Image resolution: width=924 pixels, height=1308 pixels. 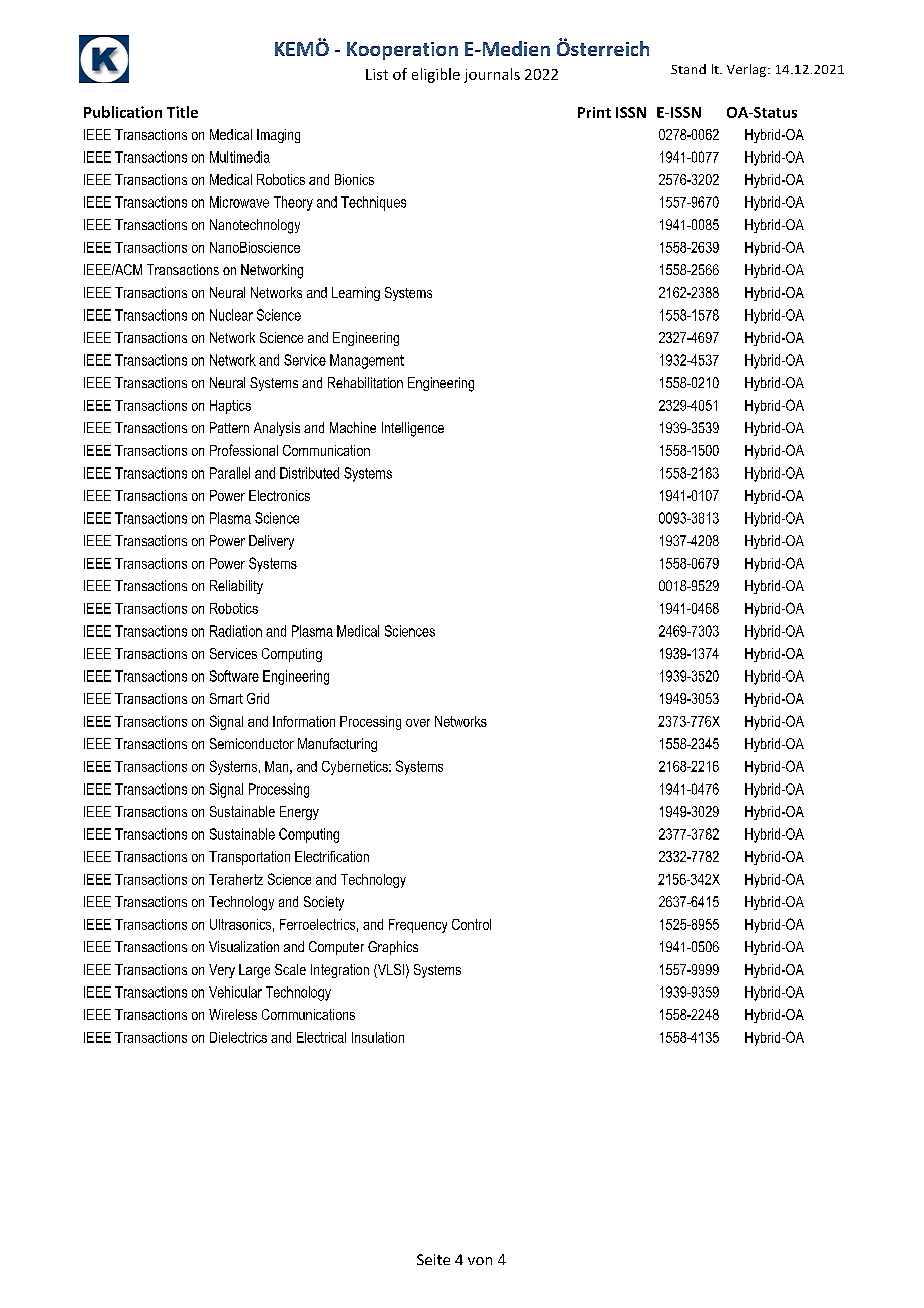 What do you see at coordinates (688, 69) in the image?
I see `Stand` at bounding box center [688, 69].
